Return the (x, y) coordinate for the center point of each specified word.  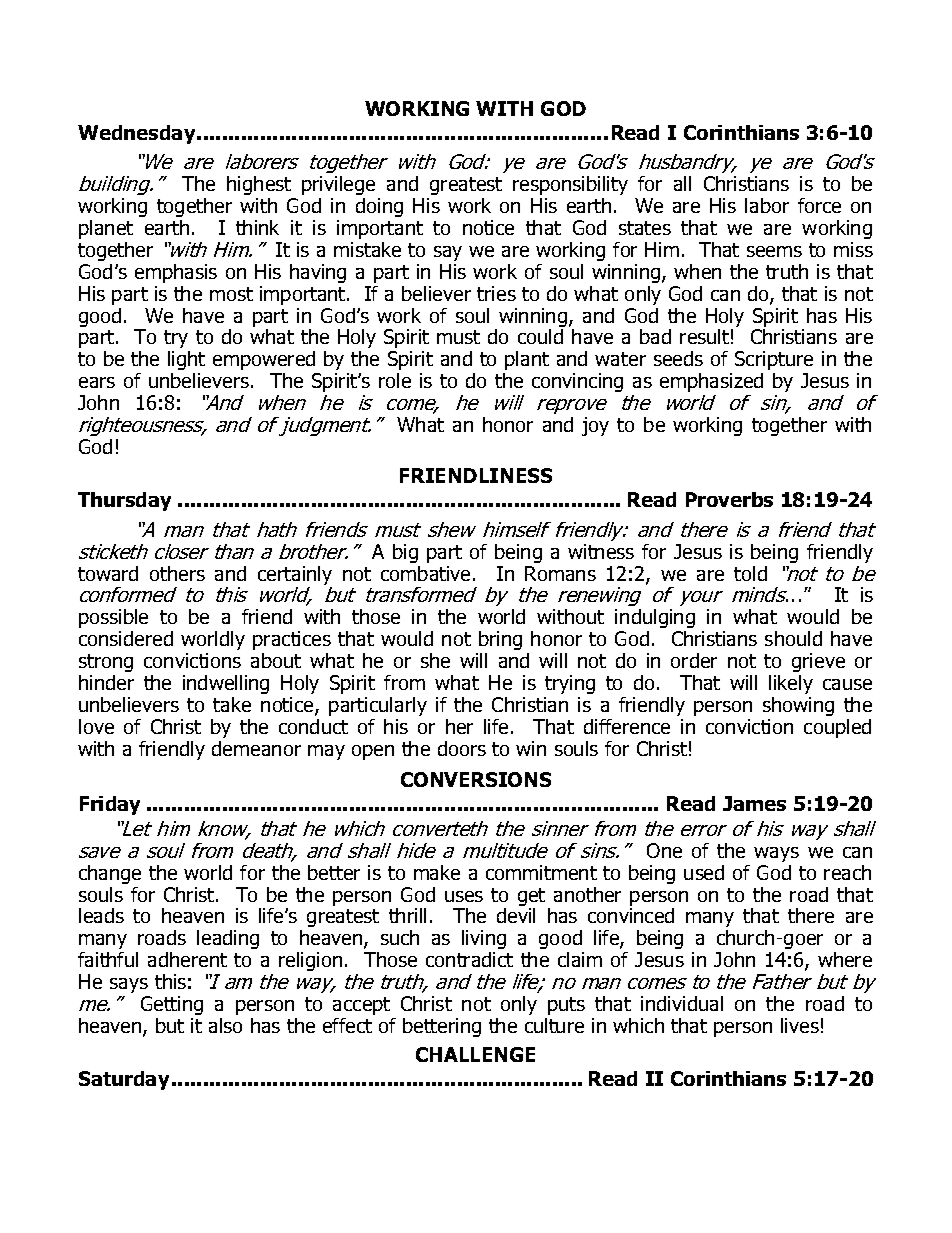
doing (379, 207)
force (819, 205)
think (257, 227)
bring (500, 640)
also (225, 1025)
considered (126, 638)
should (793, 638)
